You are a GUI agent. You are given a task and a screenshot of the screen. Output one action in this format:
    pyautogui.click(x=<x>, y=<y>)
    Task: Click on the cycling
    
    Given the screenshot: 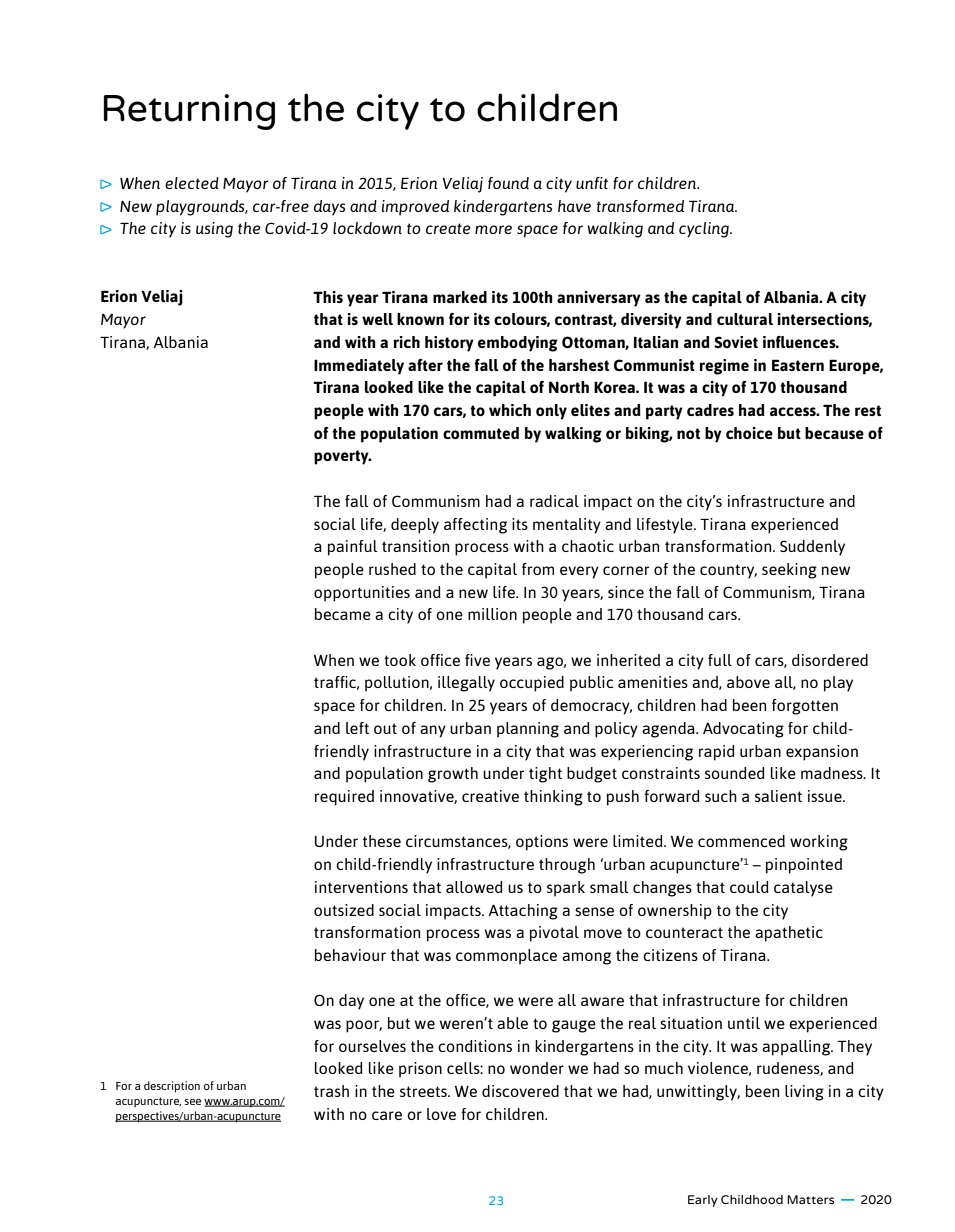 What is the action you would take?
    pyautogui.click(x=705, y=230)
